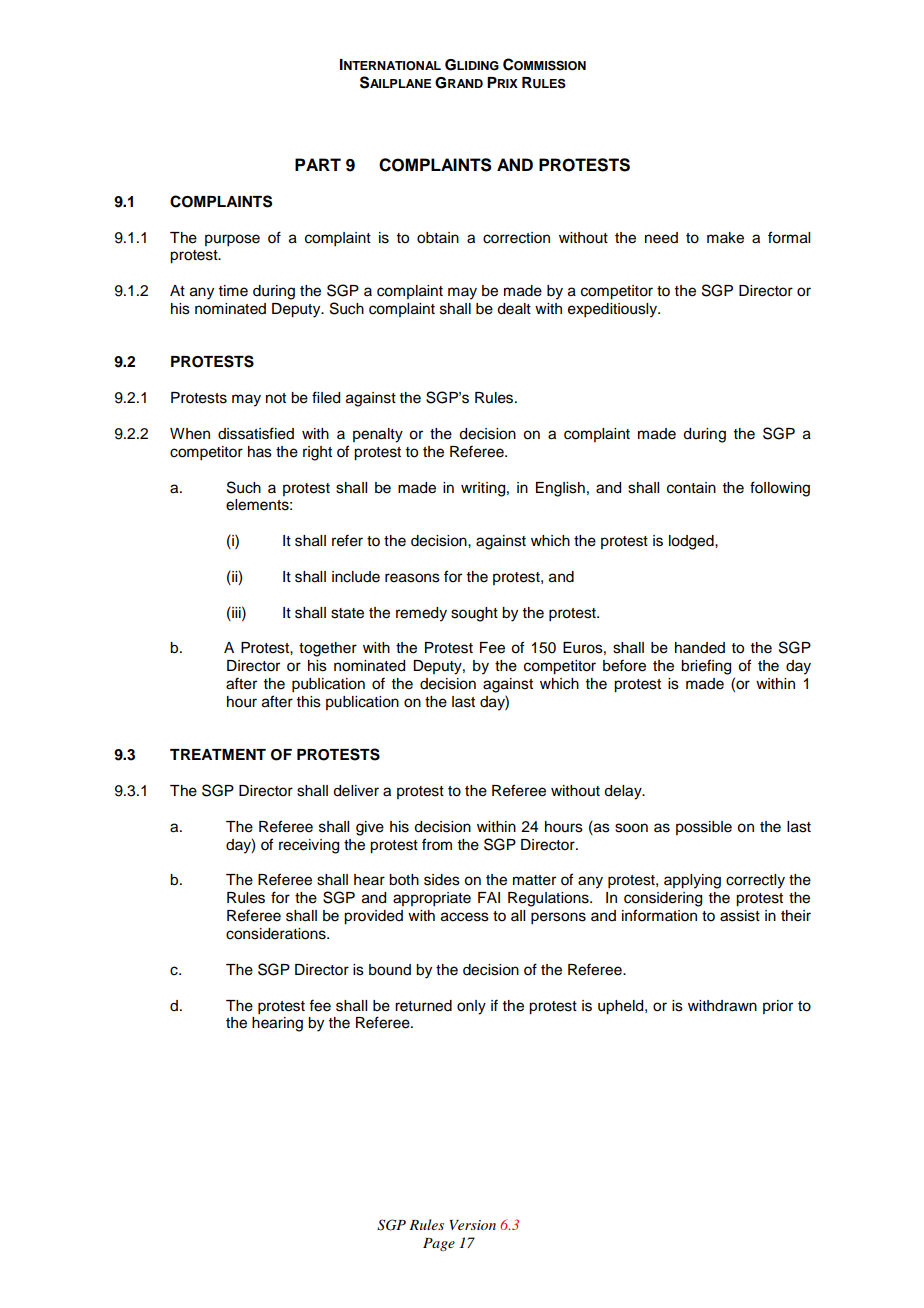 This screenshot has width=924, height=1308. What do you see at coordinates (725, 238) in the screenshot?
I see `make` at bounding box center [725, 238].
